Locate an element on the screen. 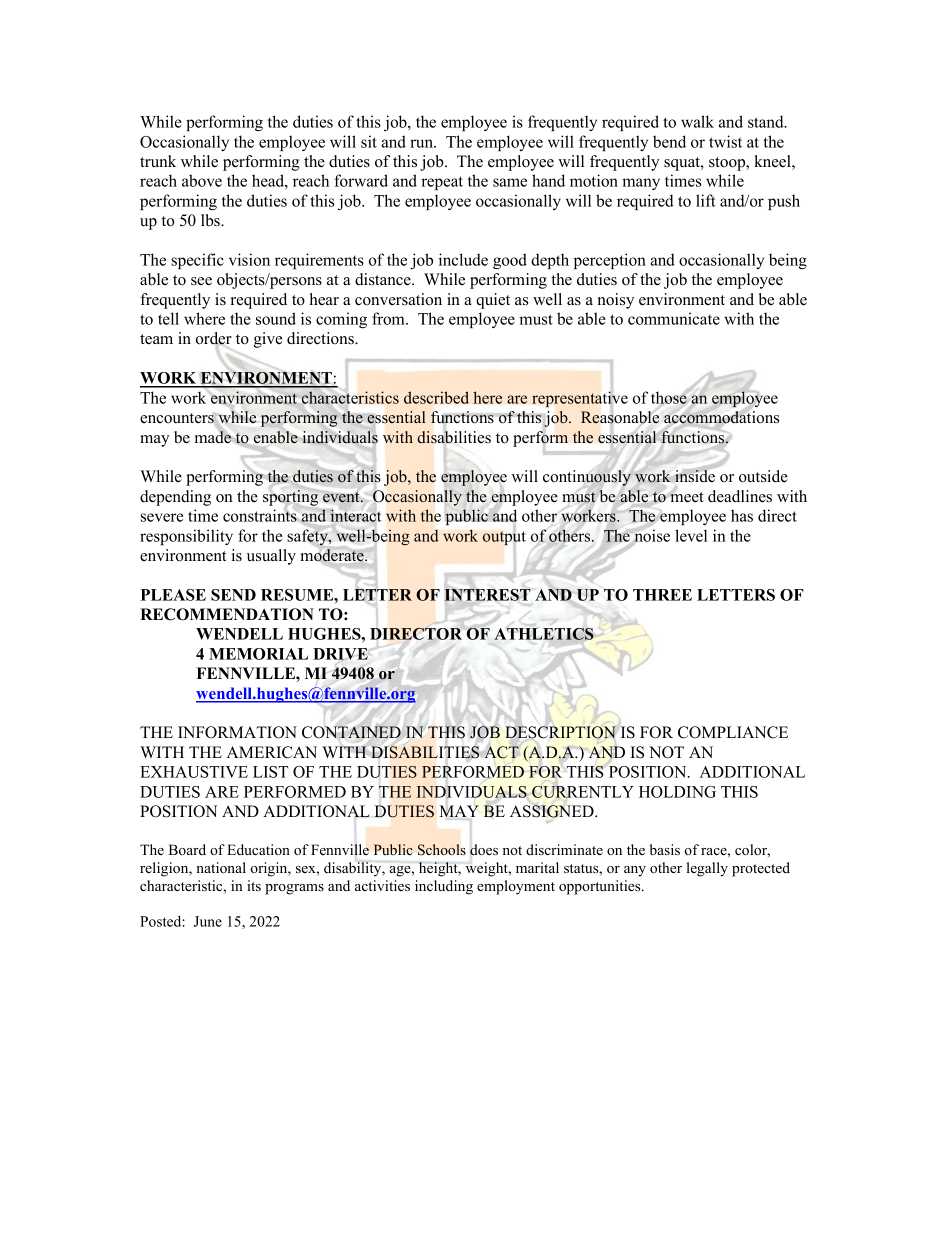 Image resolution: width=952 pixels, height=1233 pixels. THREE is located at coordinates (662, 595).
